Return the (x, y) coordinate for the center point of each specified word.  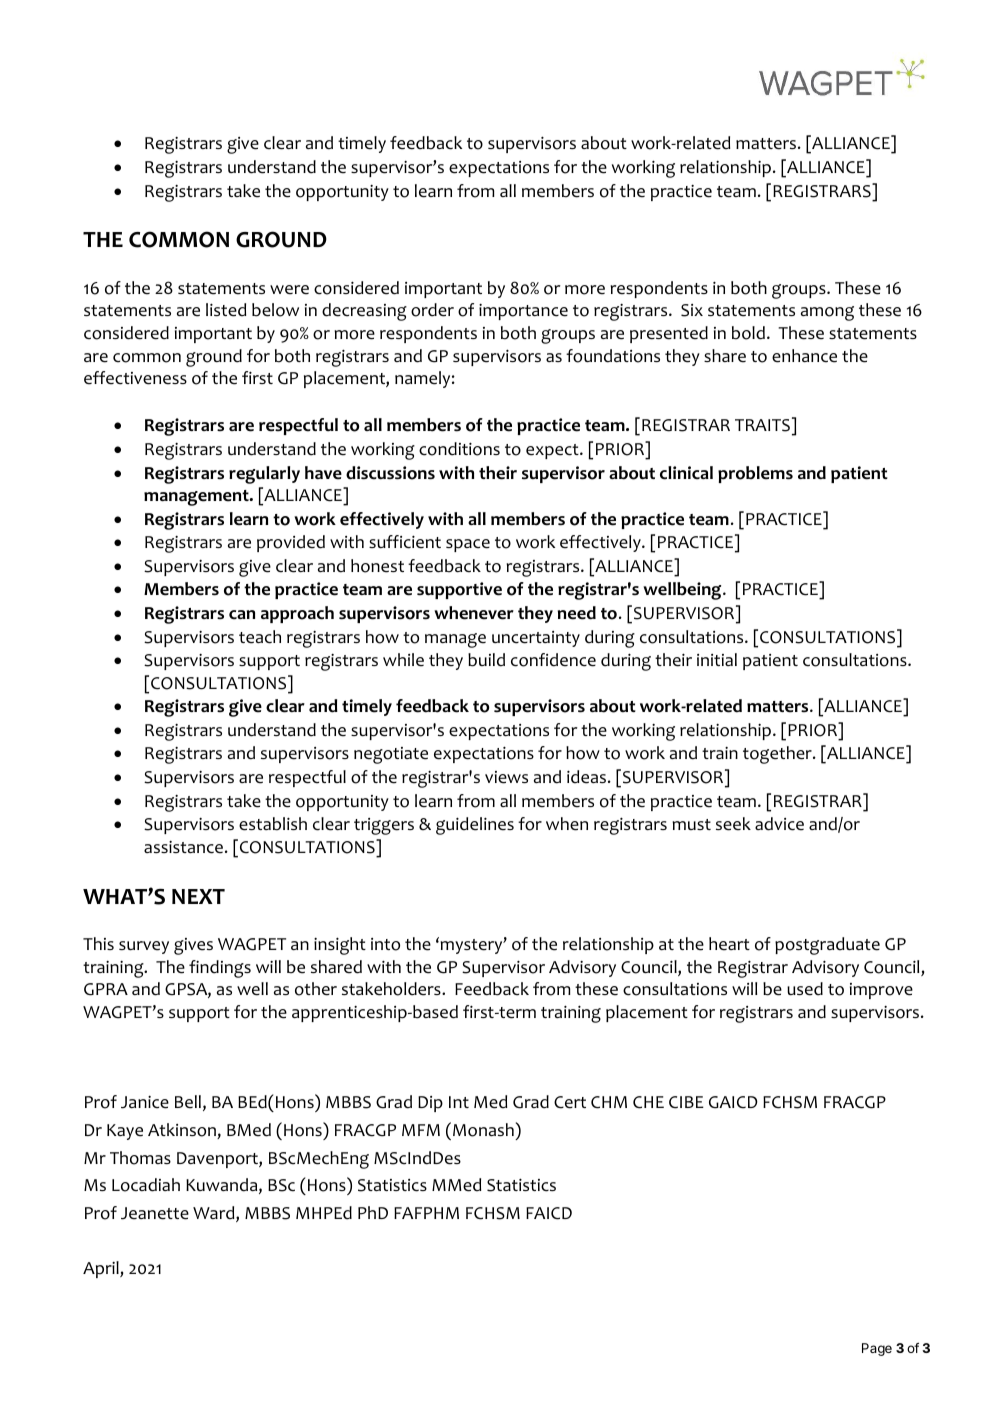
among (827, 313)
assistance (183, 847)
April (102, 1269)
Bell (188, 1102)
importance (523, 312)
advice (779, 824)
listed (226, 310)
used (805, 989)
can (242, 615)
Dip (430, 1104)
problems (755, 474)
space (468, 545)
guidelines (475, 826)
